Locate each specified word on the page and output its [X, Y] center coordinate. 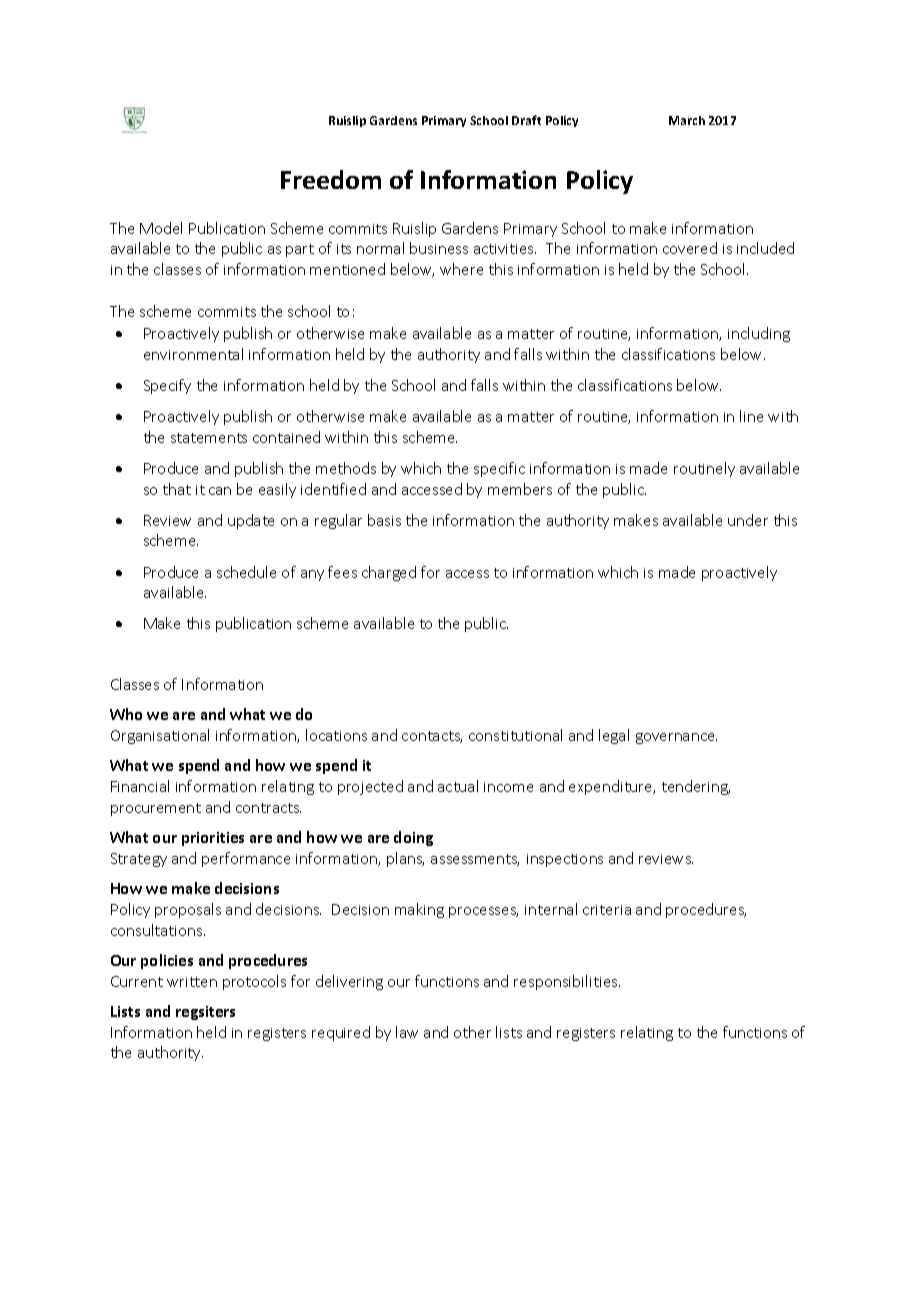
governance [676, 738]
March [687, 120]
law [407, 1032]
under [748, 520]
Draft [526, 120]
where [461, 269]
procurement [156, 809]
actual [458, 786]
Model [161, 228]
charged [389, 573]
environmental [193, 354]
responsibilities [567, 982]
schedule [246, 572]
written [192, 982]
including [759, 334]
